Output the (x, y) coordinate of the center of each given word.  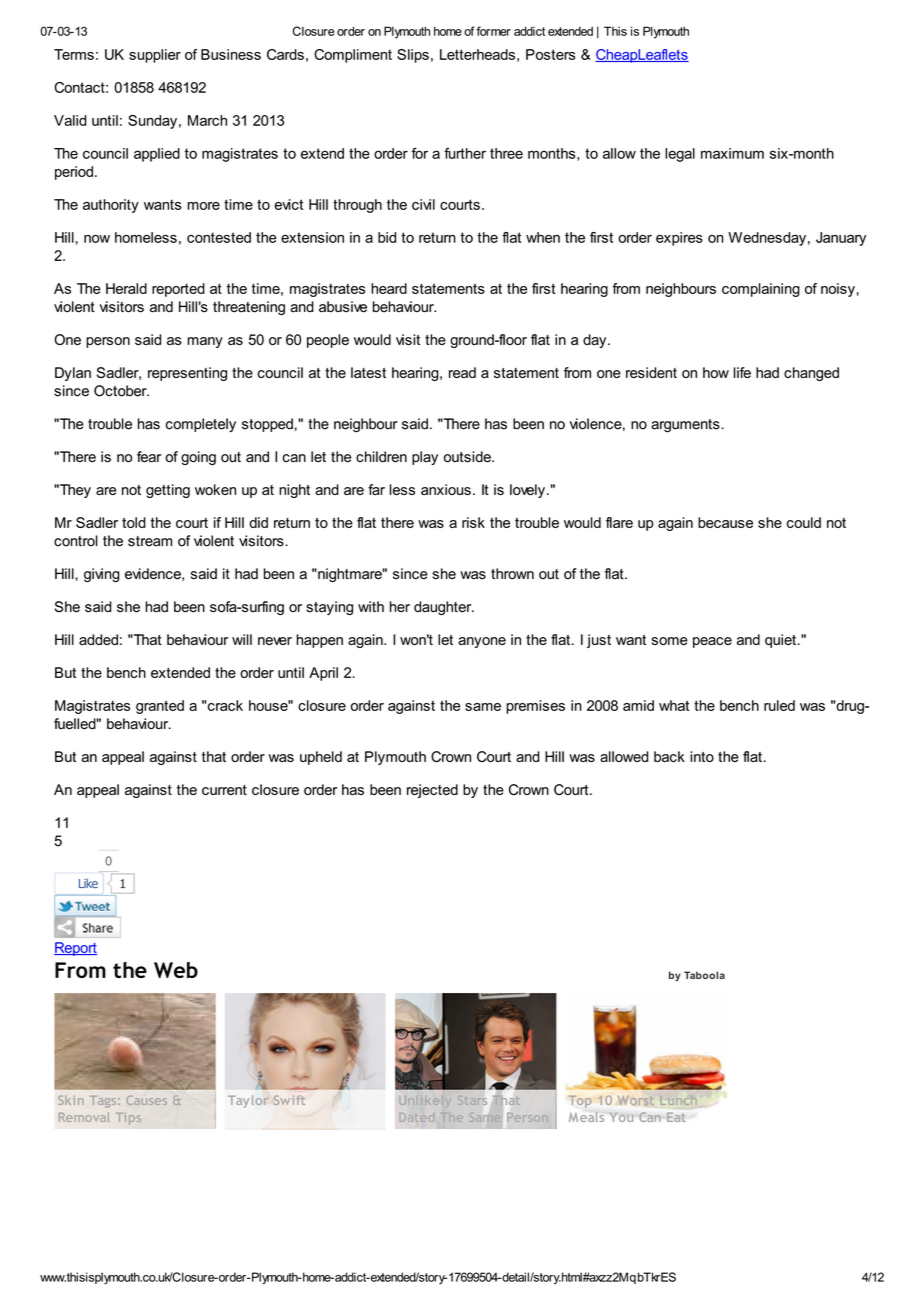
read (462, 372)
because (725, 522)
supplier (155, 56)
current (224, 790)
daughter (444, 608)
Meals (586, 1117)
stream (150, 541)
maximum (732, 153)
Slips (413, 56)
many (205, 342)
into (702, 756)
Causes (147, 1100)
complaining (761, 290)
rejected (432, 791)
